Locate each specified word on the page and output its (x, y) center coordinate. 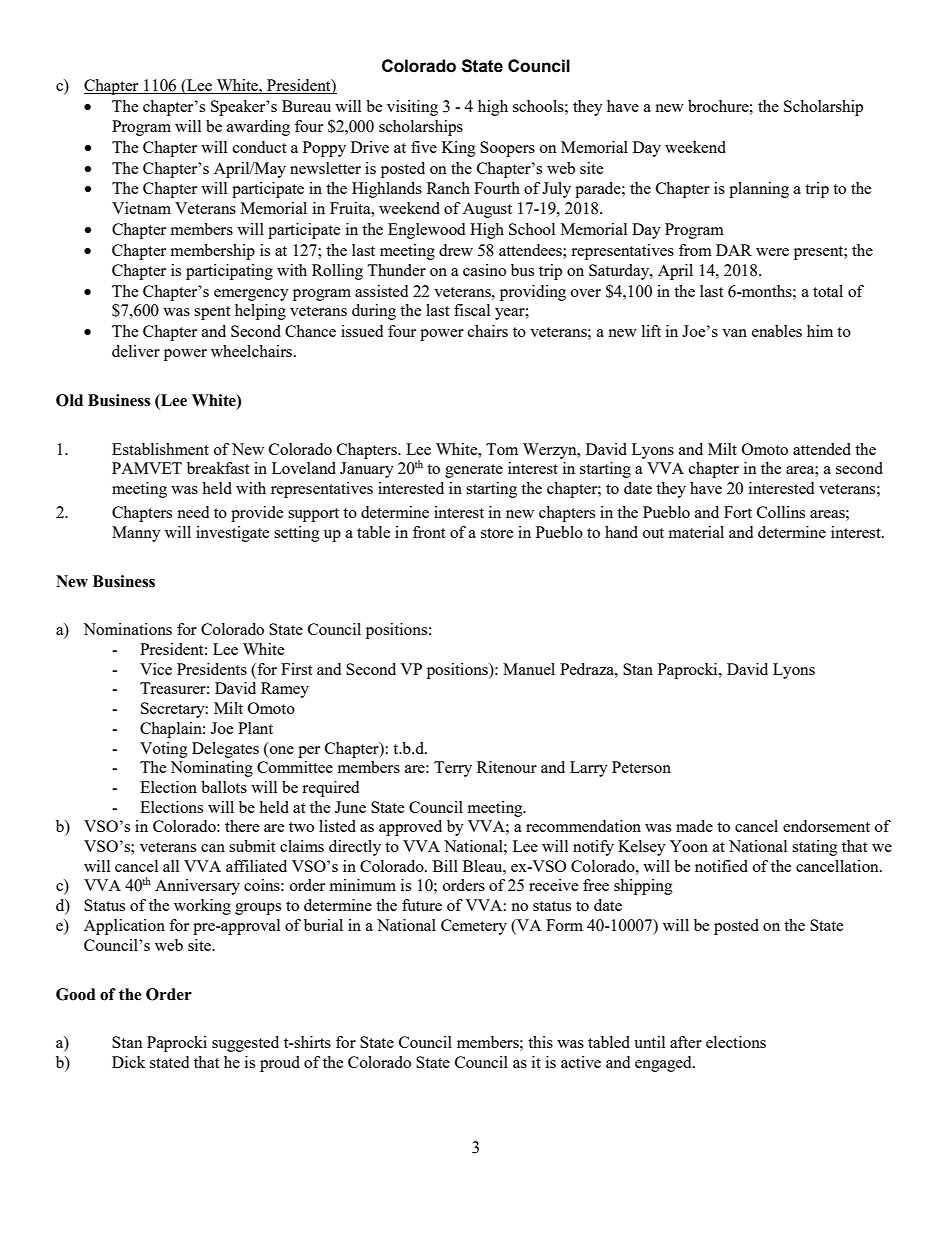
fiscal (472, 310)
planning (759, 190)
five (424, 147)
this (540, 1042)
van (734, 333)
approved (410, 828)
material (696, 532)
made (694, 826)
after (686, 1042)
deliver (136, 351)
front (429, 532)
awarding (258, 128)
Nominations (127, 629)
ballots (224, 787)
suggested (245, 1044)
